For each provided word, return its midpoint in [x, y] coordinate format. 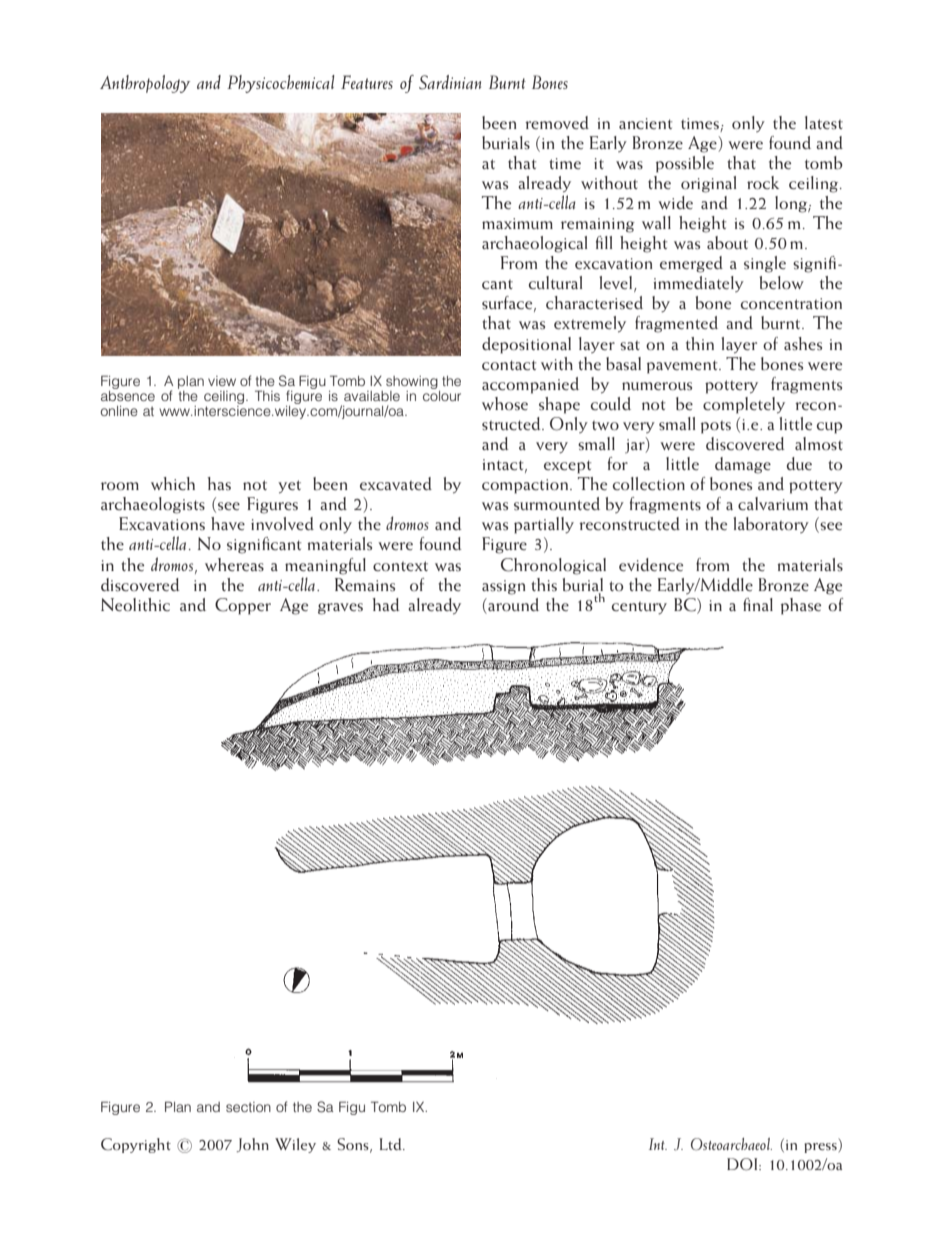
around [512, 604]
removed [557, 122]
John [253, 1145]
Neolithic [135, 605]
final [758, 604]
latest [824, 123]
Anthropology [145, 84]
